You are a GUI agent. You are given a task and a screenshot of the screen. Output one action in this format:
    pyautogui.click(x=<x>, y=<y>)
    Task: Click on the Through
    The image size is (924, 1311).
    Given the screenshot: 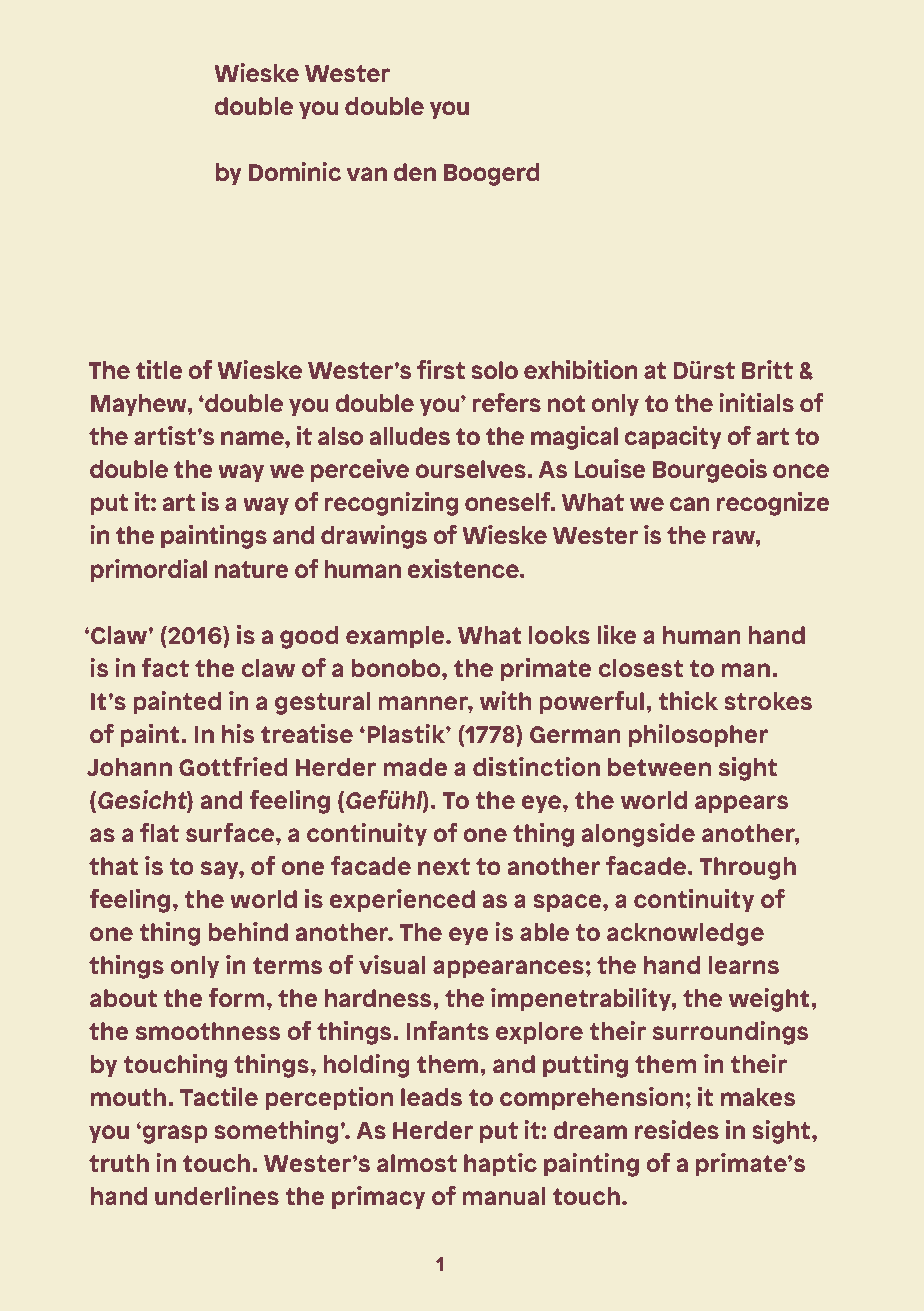 What is the action you would take?
    pyautogui.click(x=747, y=868)
